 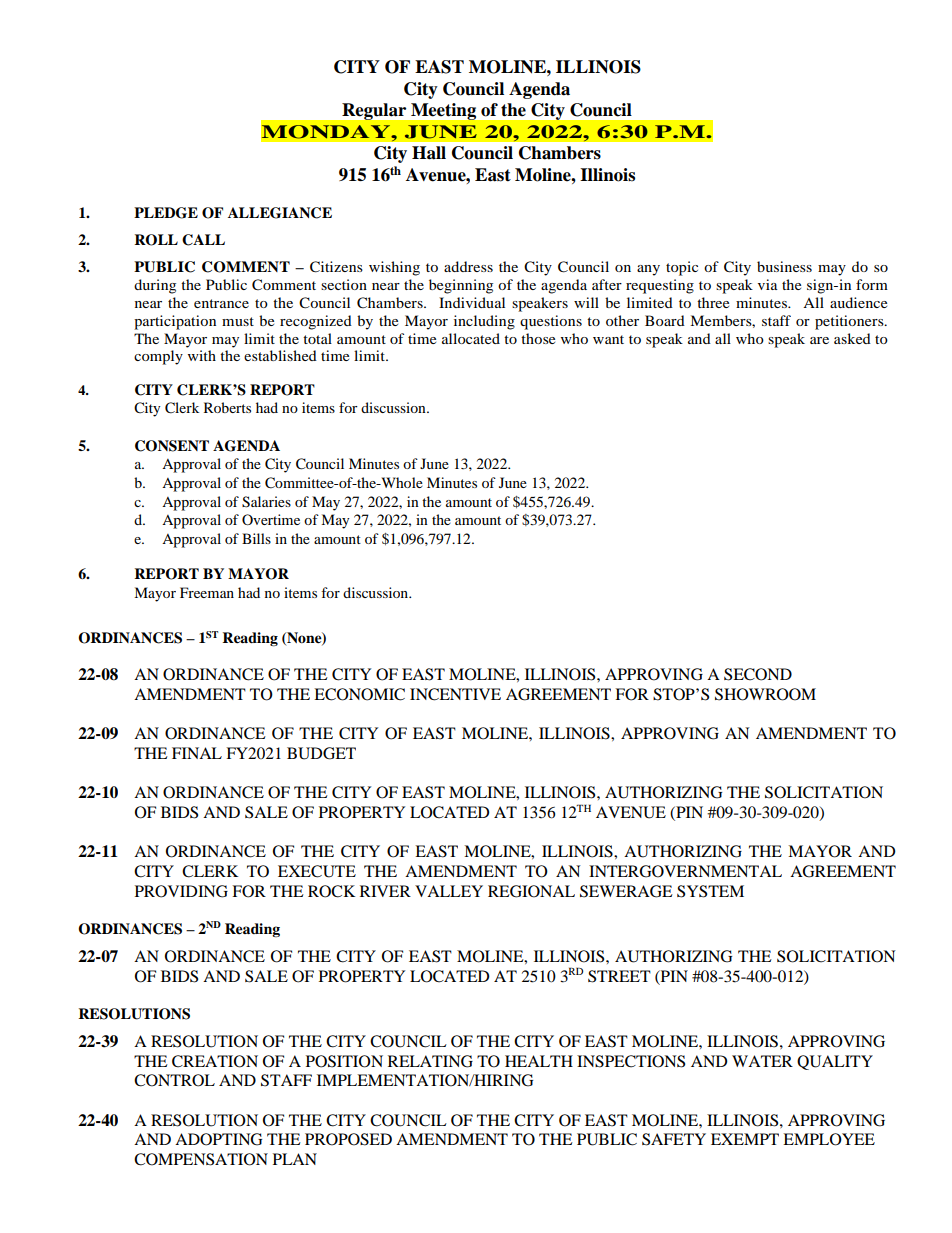 What do you see at coordinates (280, 213) in the screenshot?
I see `ALLEGIANCE` at bounding box center [280, 213].
